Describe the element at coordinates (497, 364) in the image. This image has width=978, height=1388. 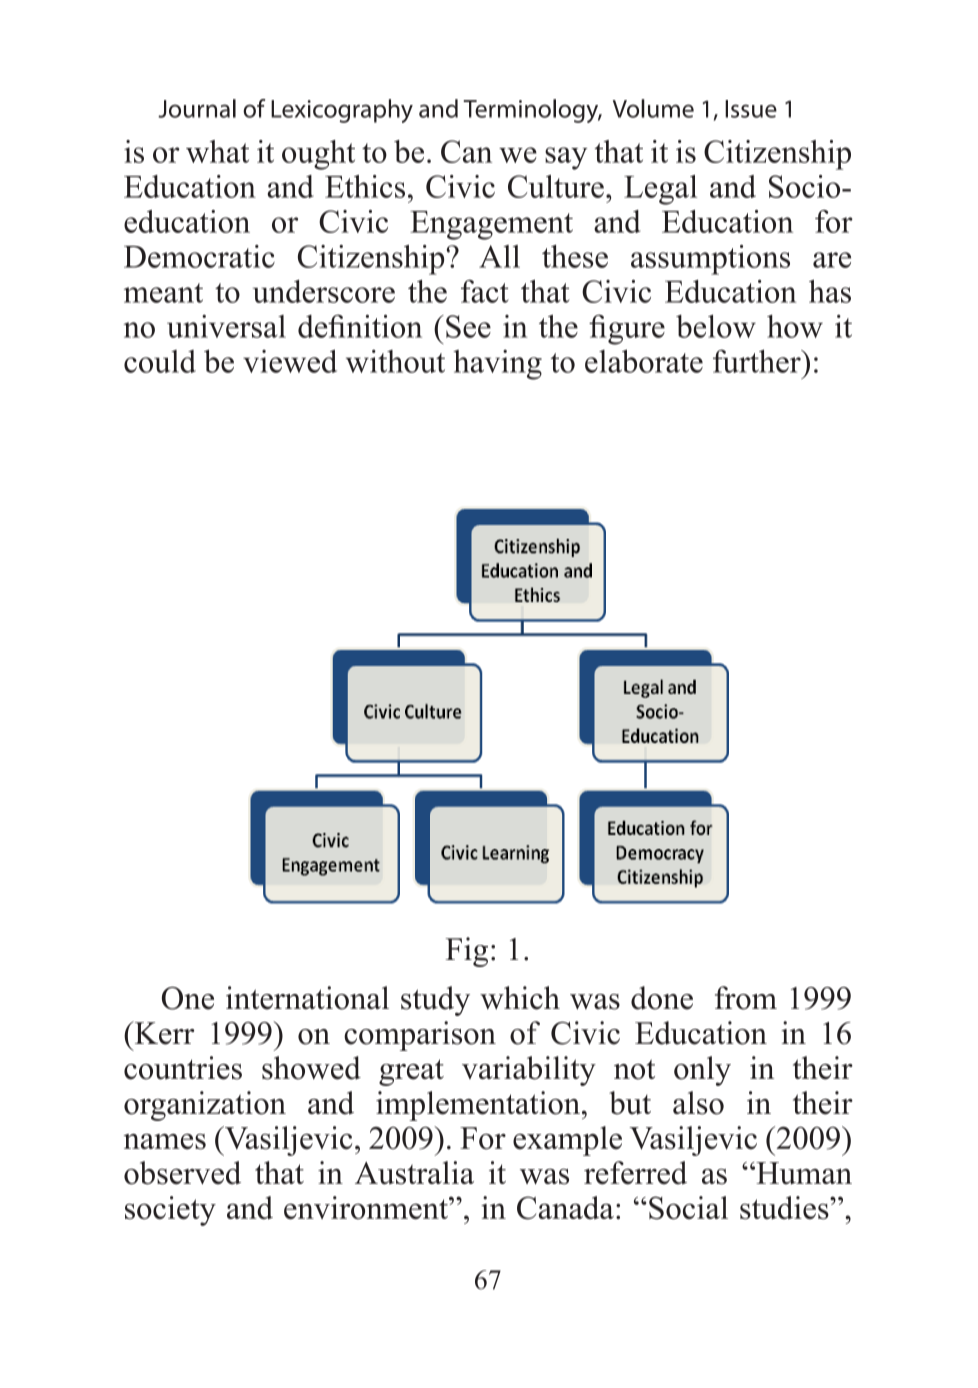
I see `having` at that location.
